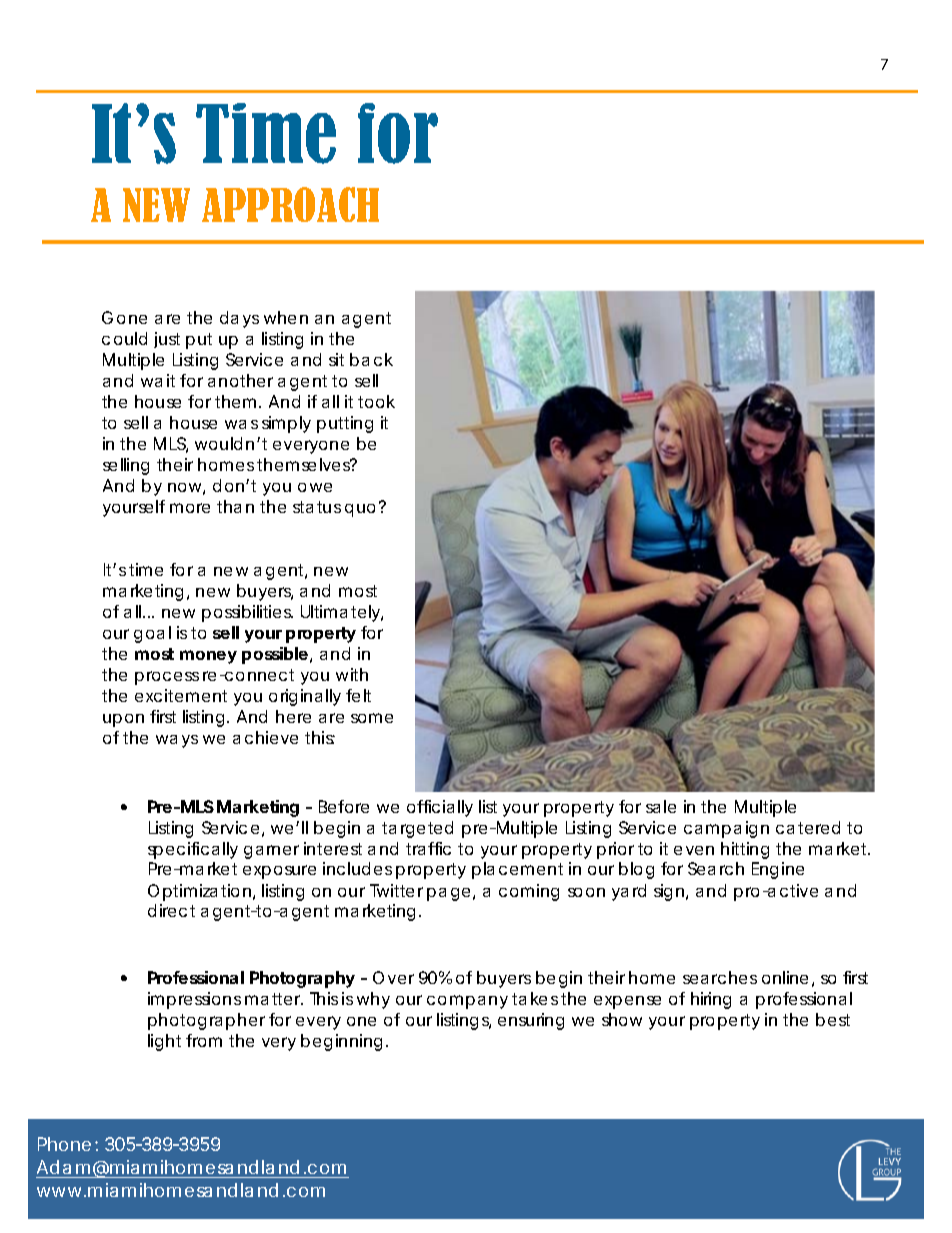 Image resolution: width=952 pixels, height=1233 pixels. Describe the element at coordinates (64, 1144) in the image. I see `Phone` at that location.
